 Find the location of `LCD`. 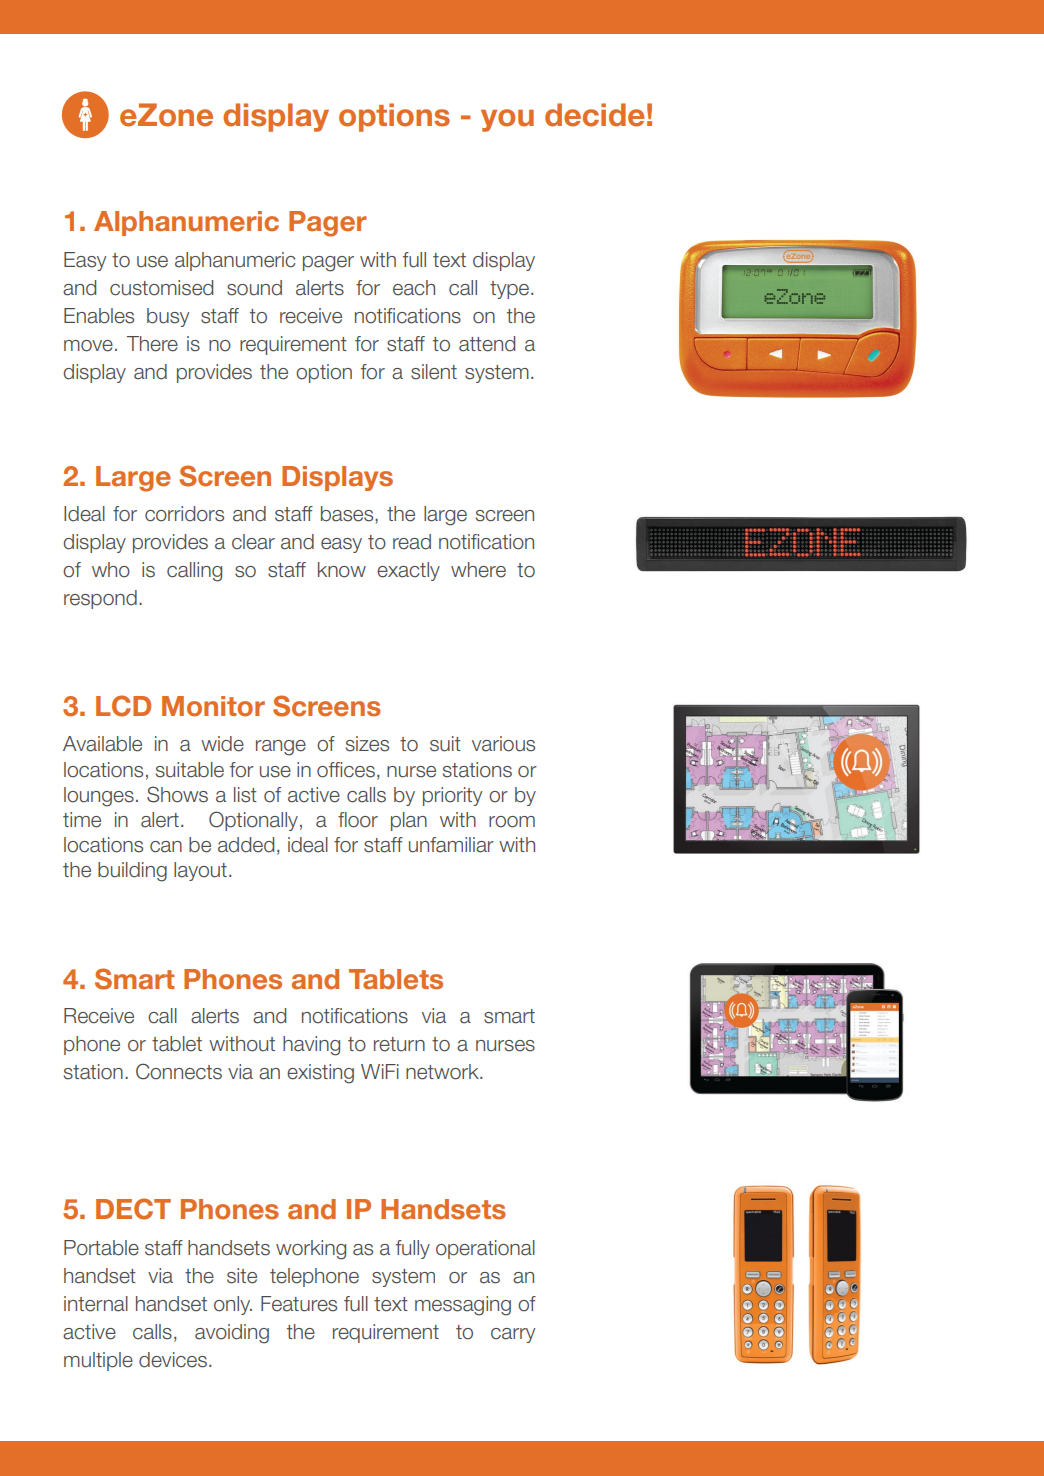

LCD is located at coordinates (123, 706).
